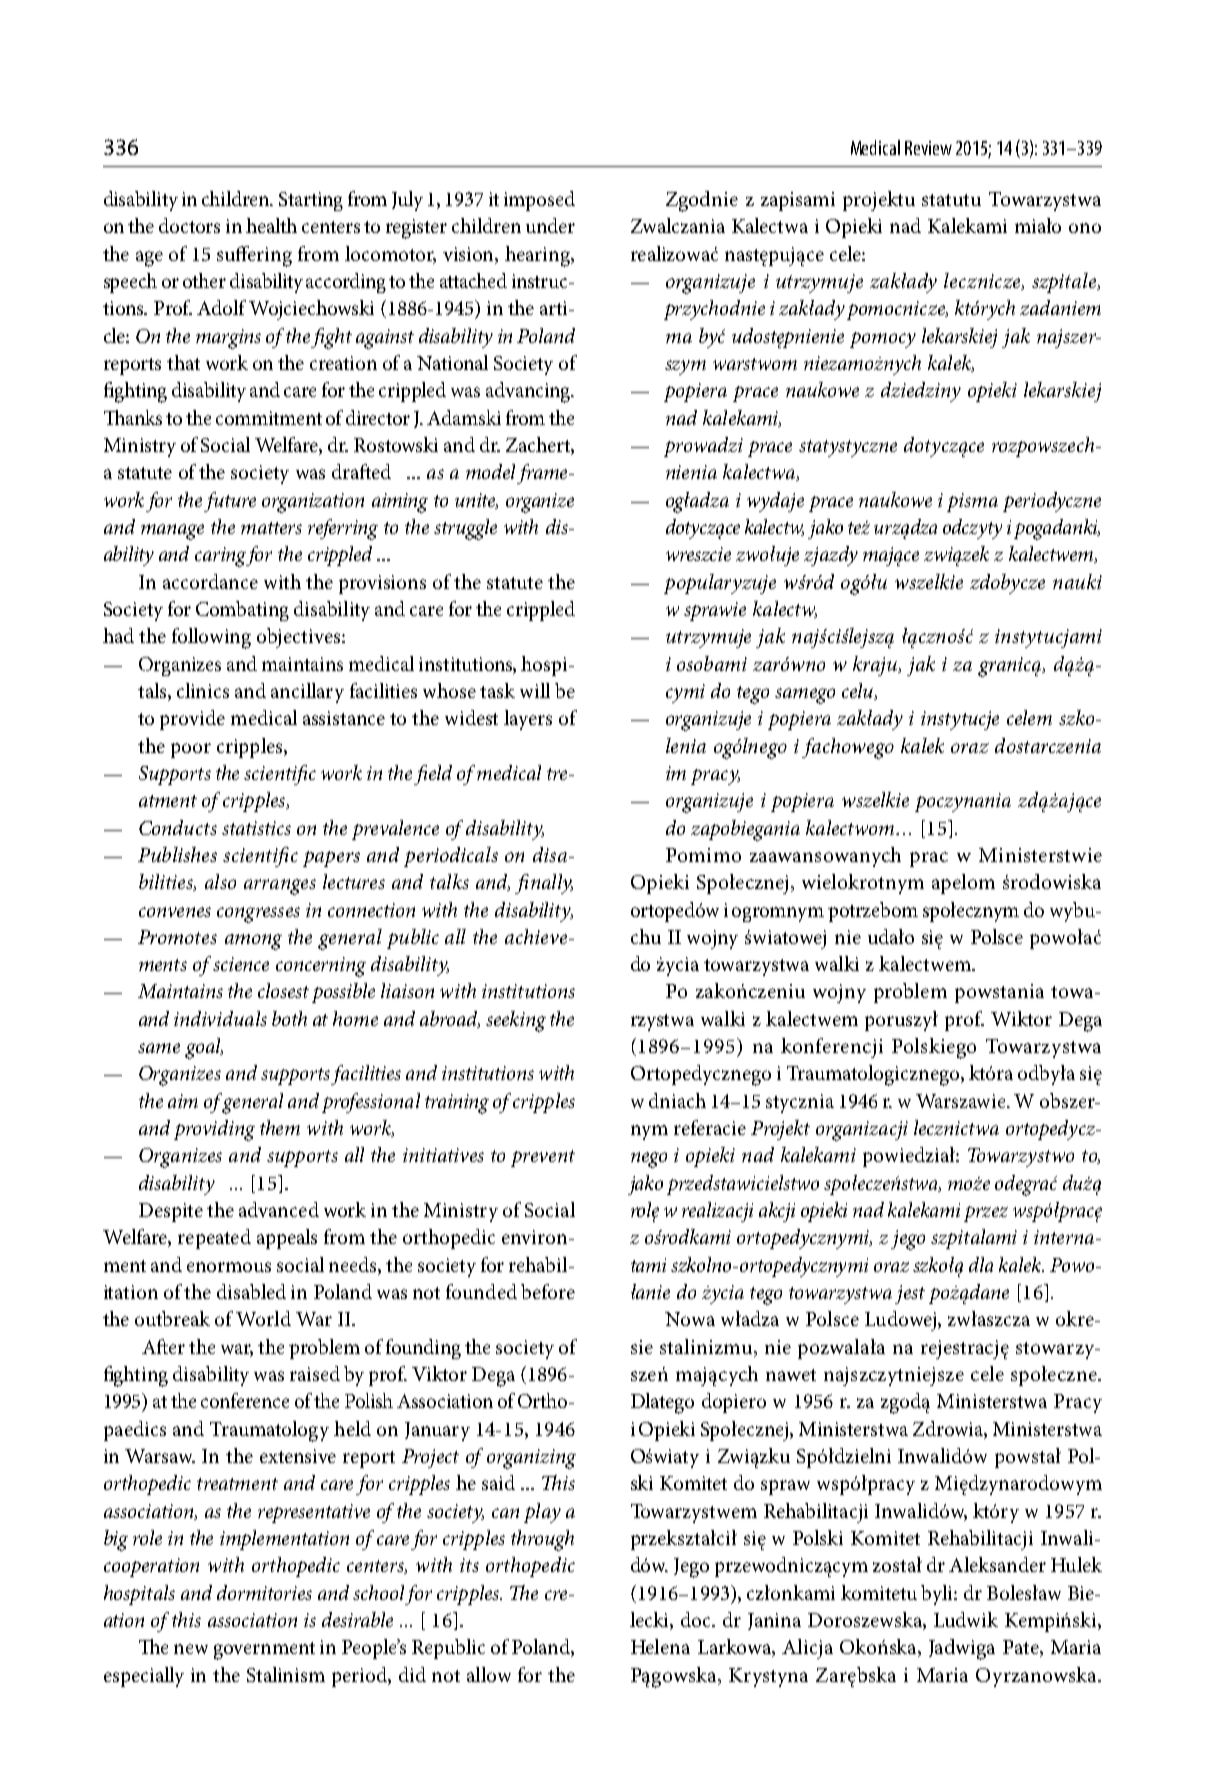 This page has height=1787, width=1211. I want to click on Helena, so click(660, 1646).
